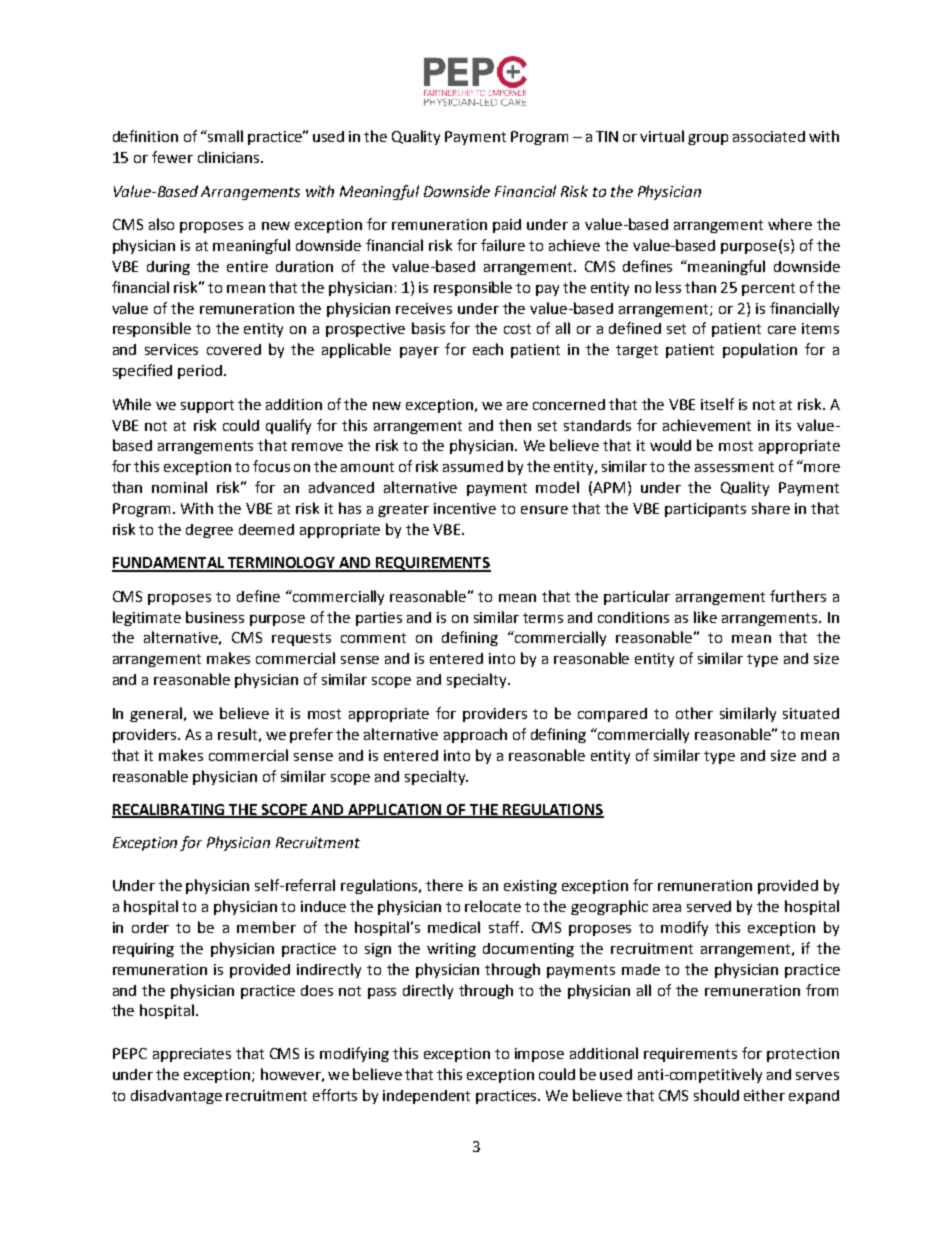 This image has height=1233, width=952. I want to click on served, so click(709, 906).
